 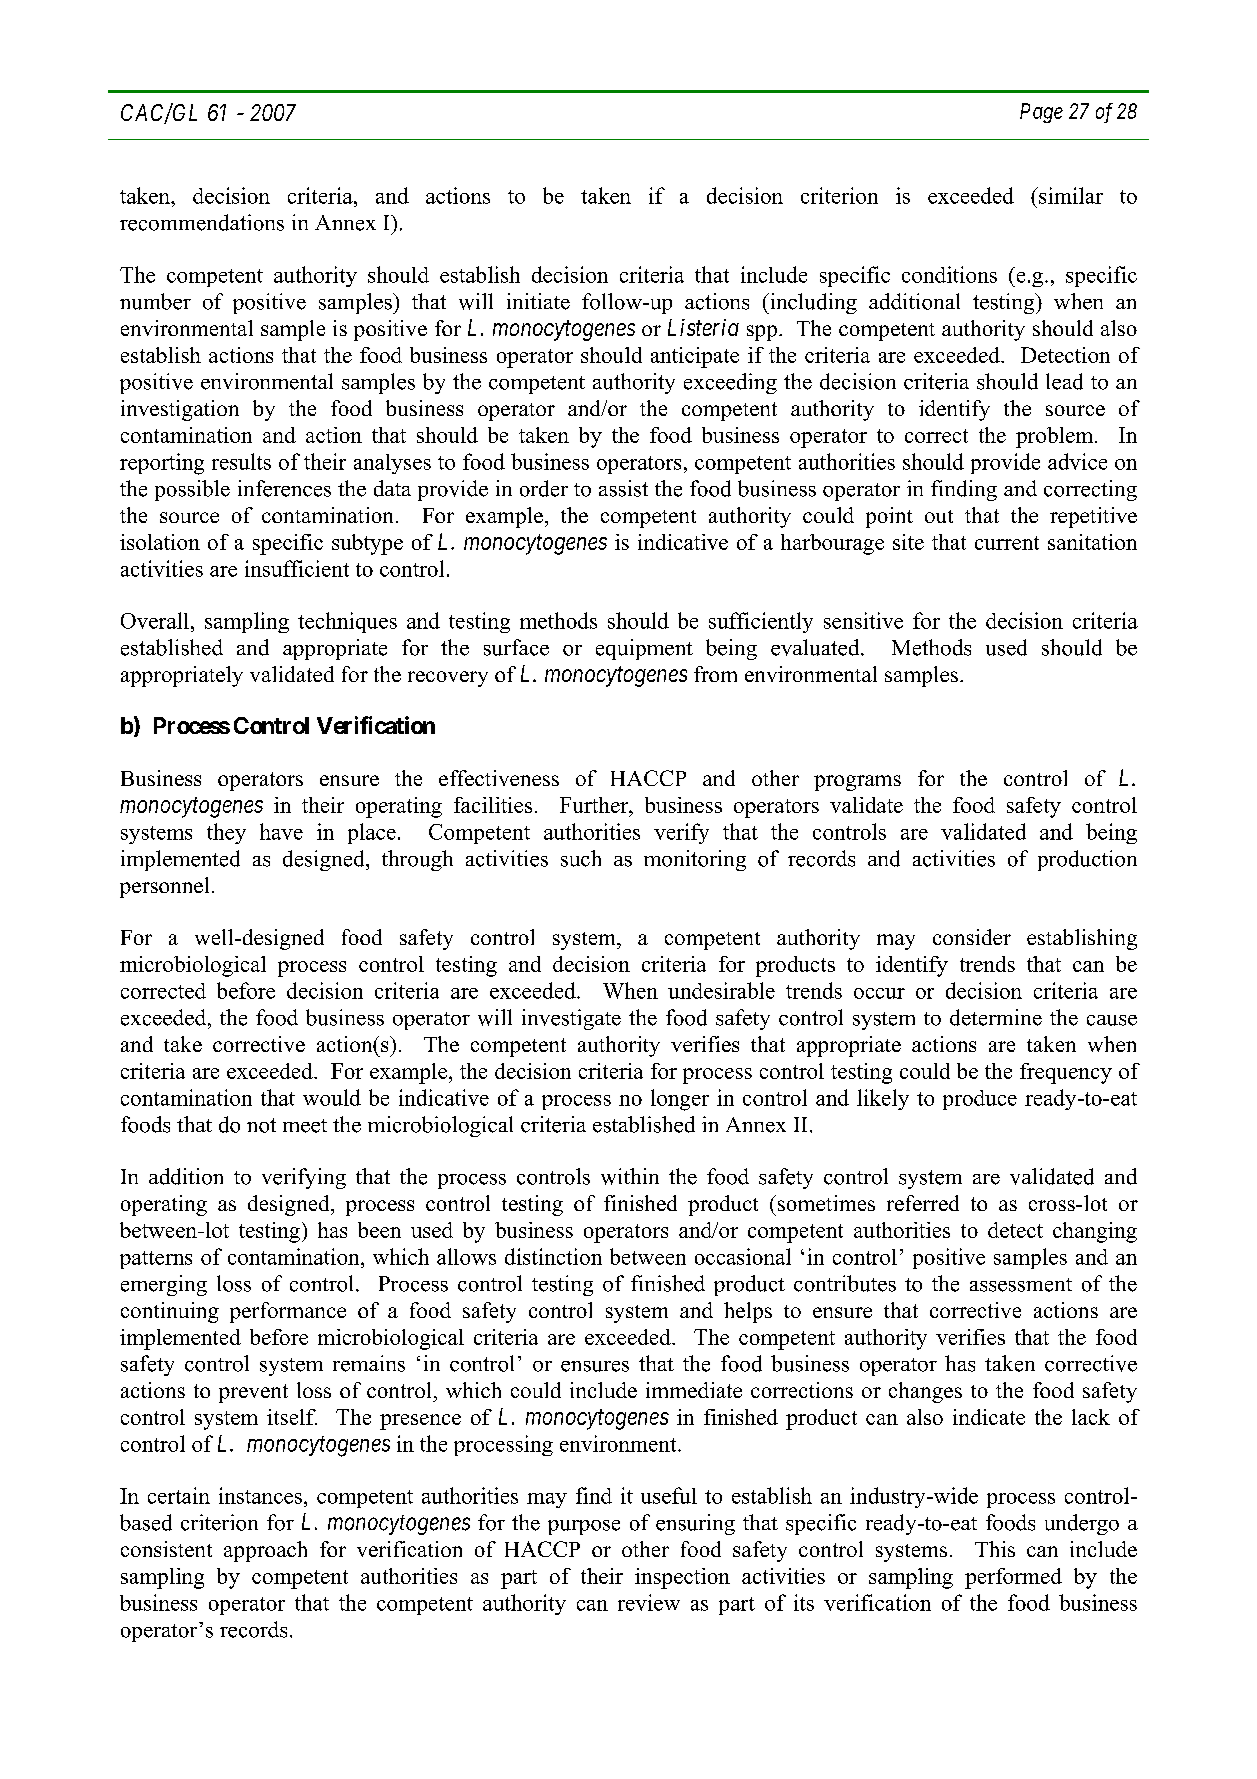 I want to click on inspection, so click(x=682, y=1578).
